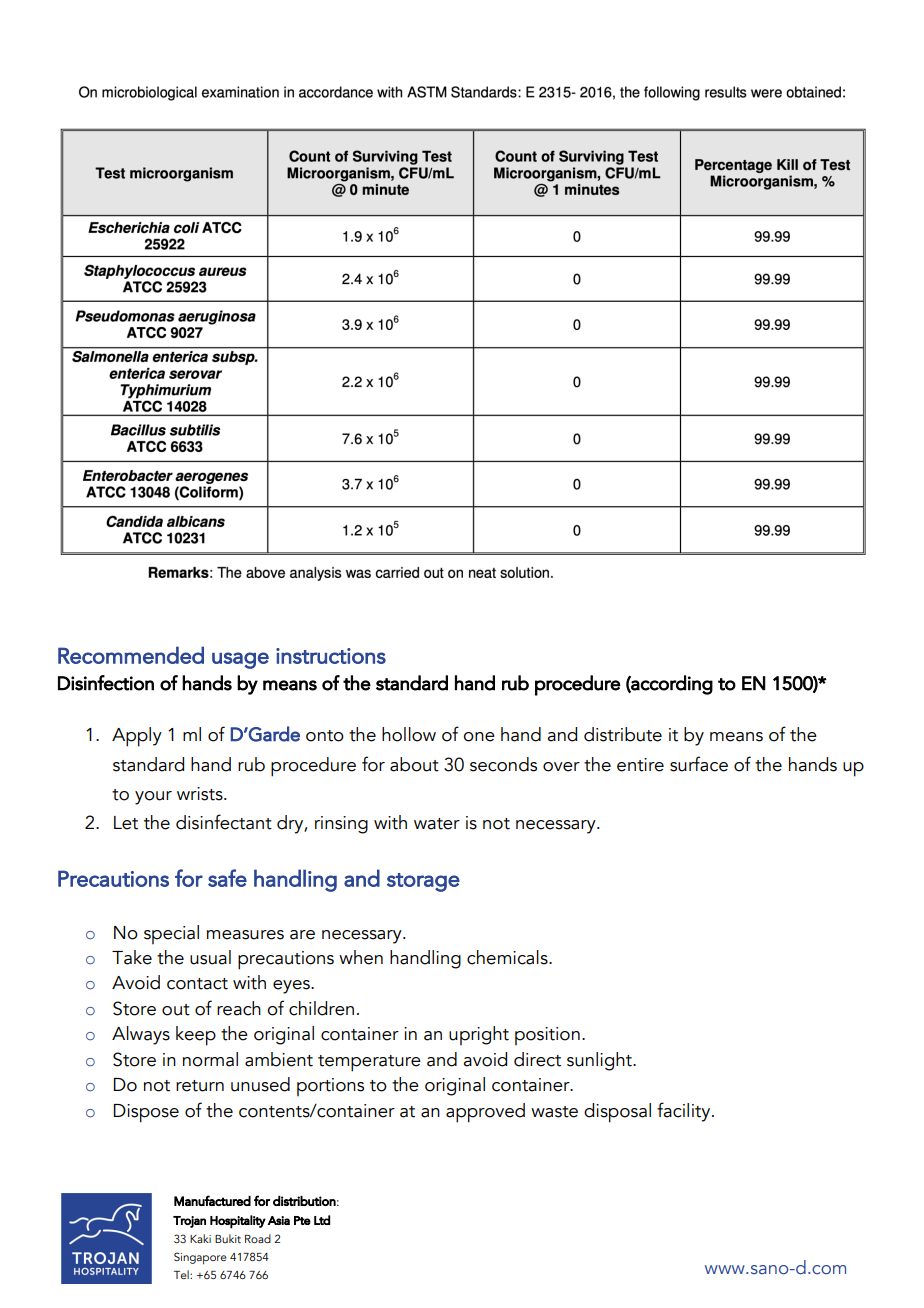  Describe the element at coordinates (200, 1258) in the page. I see `Singapore` at that location.
